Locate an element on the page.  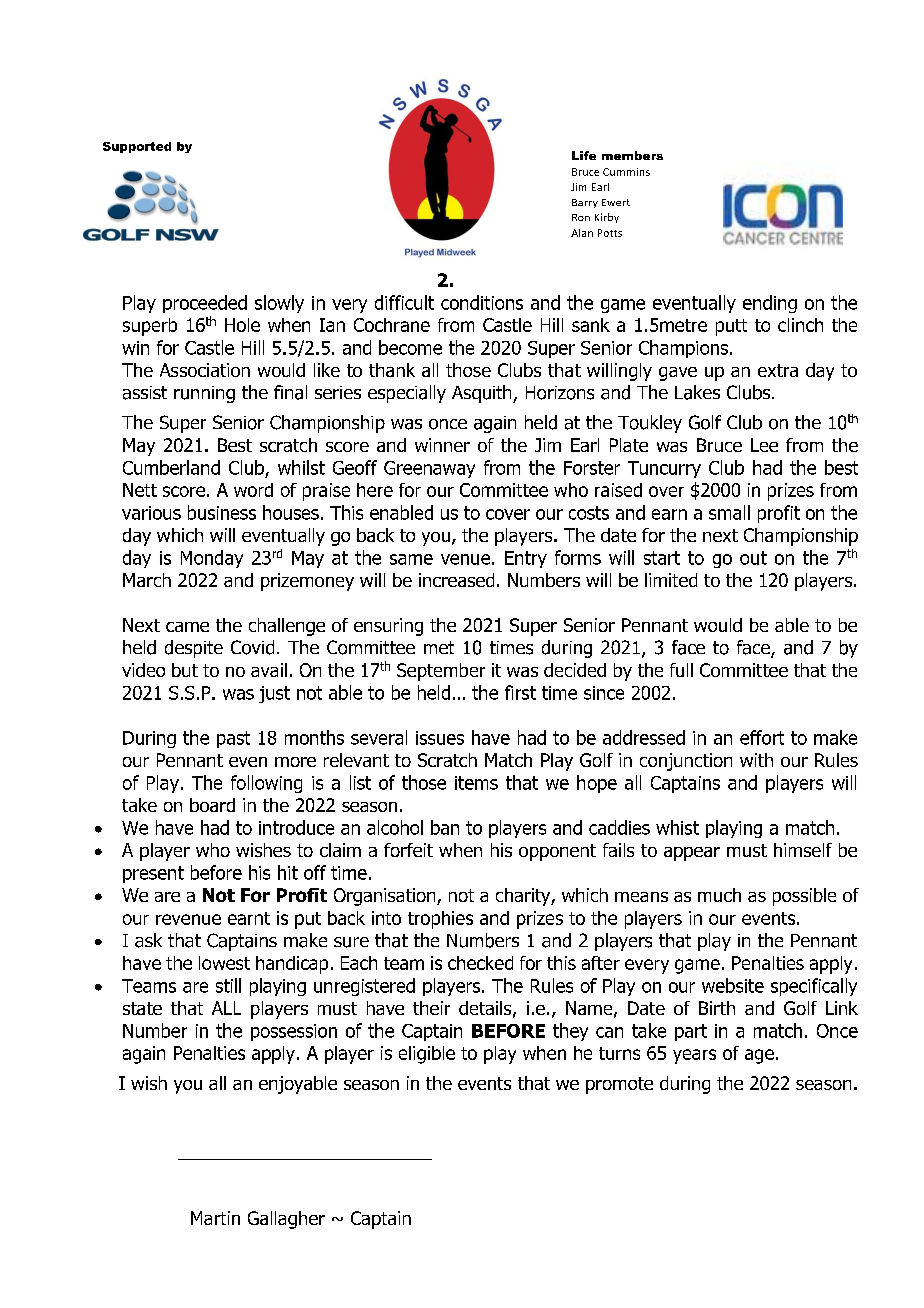
Asquith is located at coordinates (483, 394).
